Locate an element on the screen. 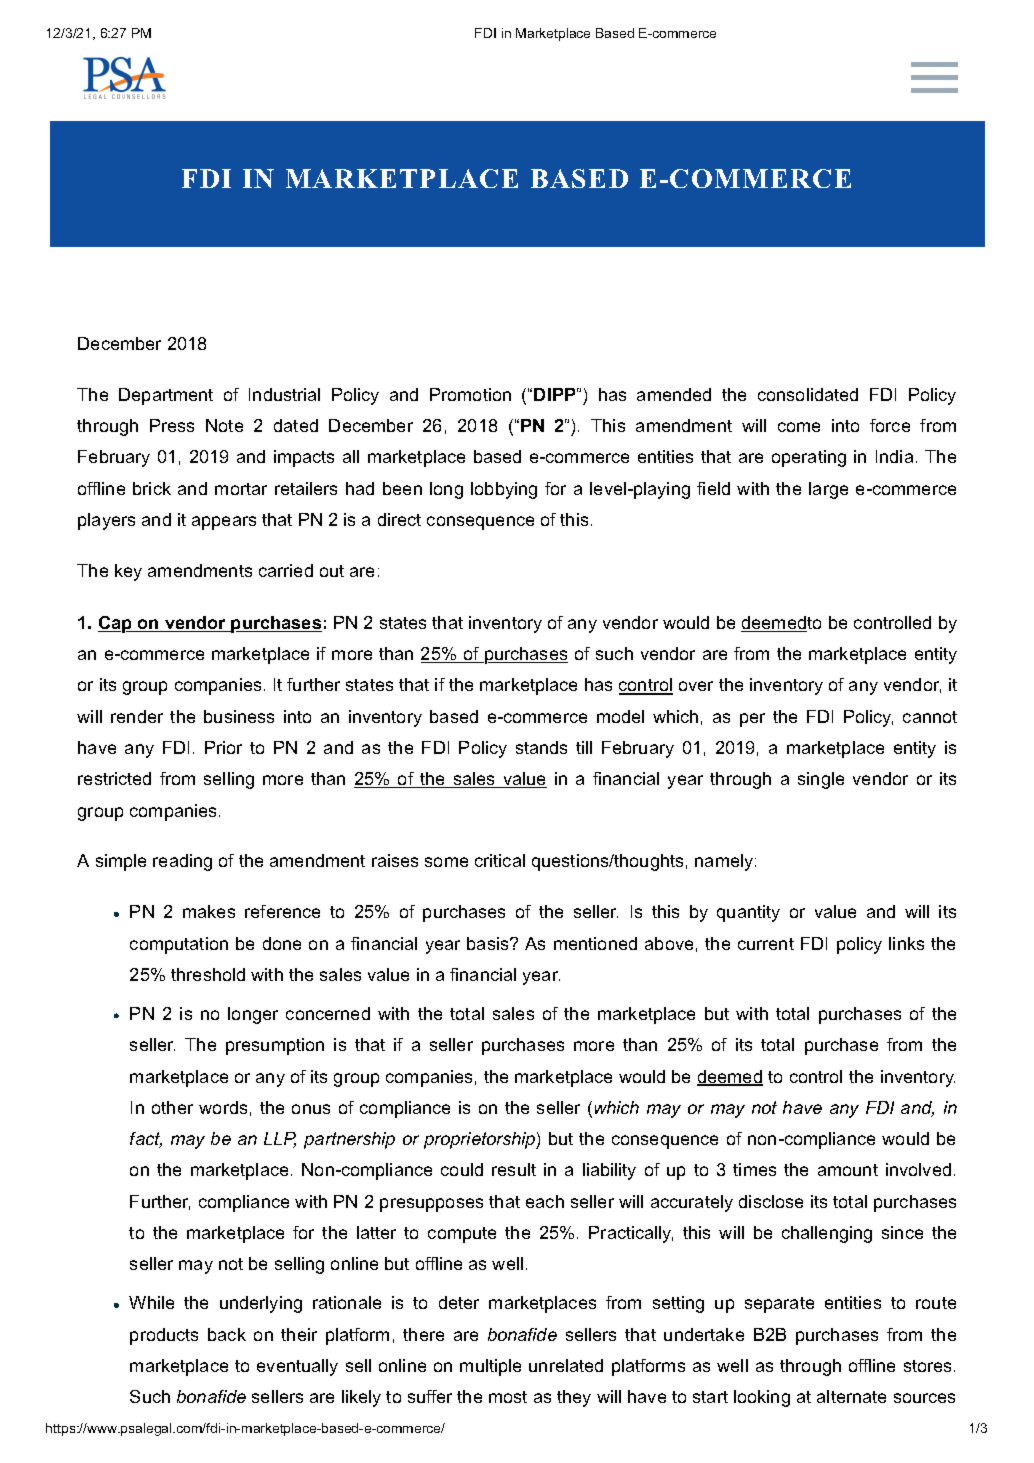 The image size is (1034, 1463). Note is located at coordinates (224, 425).
